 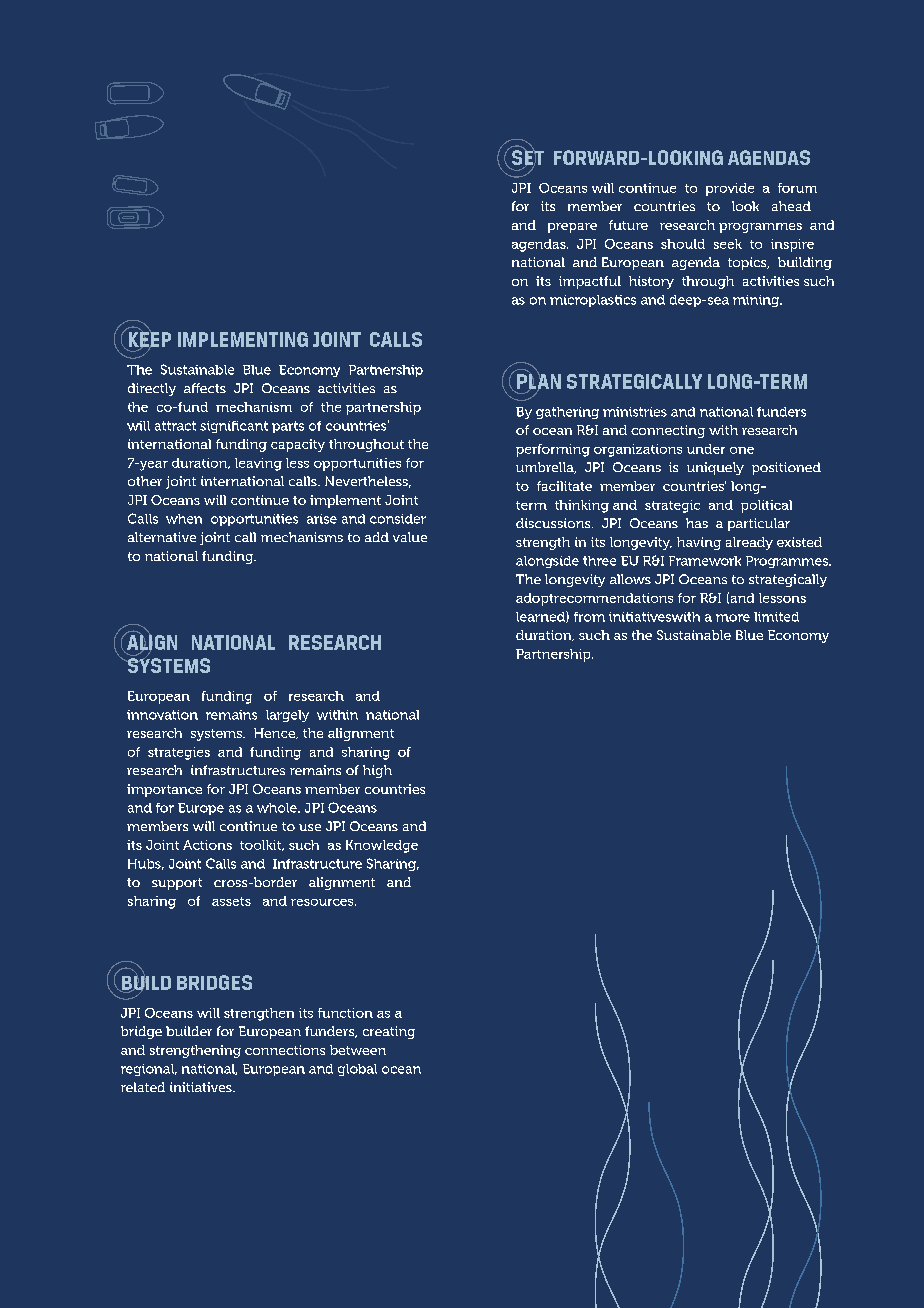 I want to click on connections, so click(x=285, y=1050).
